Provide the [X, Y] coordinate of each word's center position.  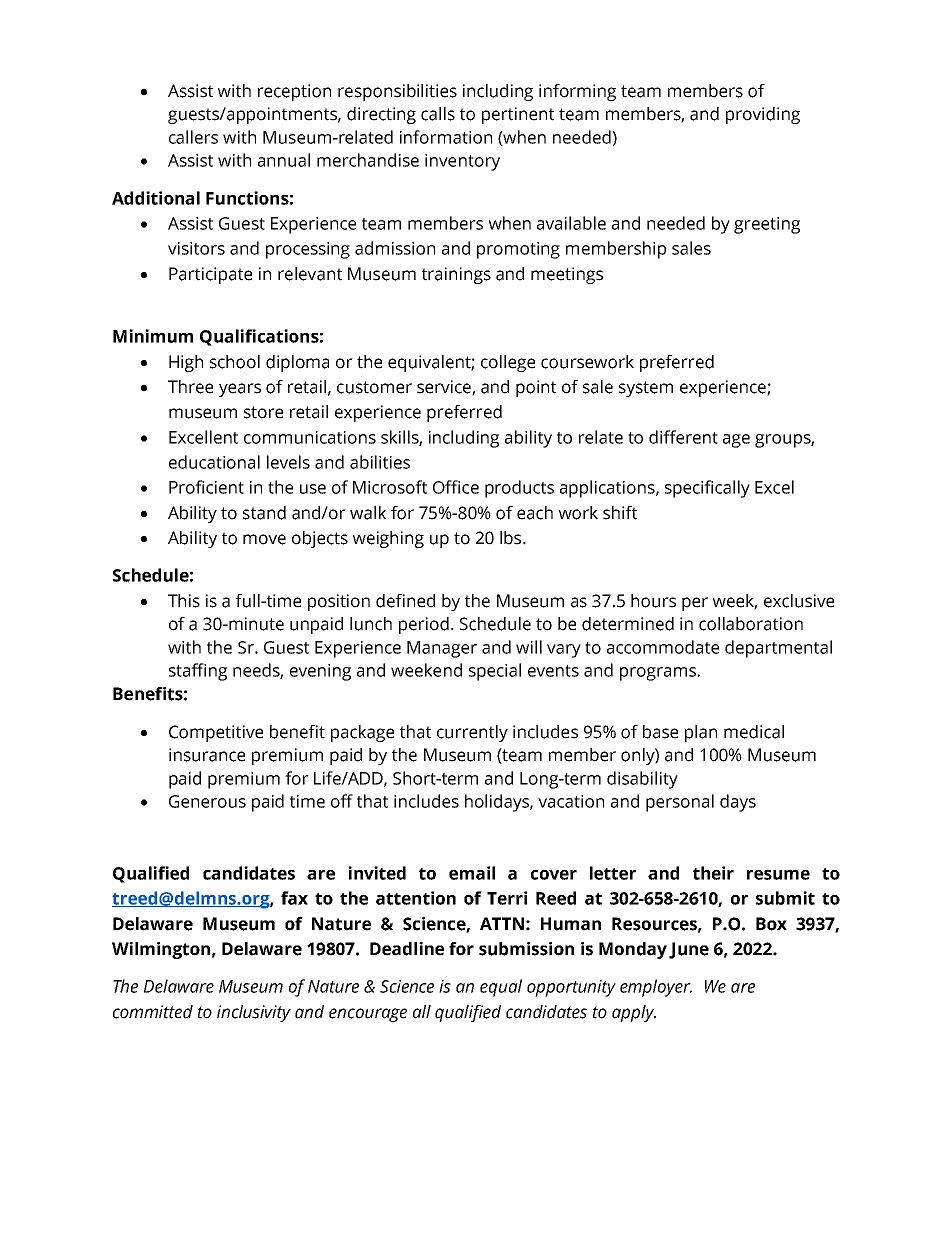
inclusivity [254, 1013]
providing [763, 115]
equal [501, 988]
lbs [512, 538]
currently [472, 733]
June [689, 950]
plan [701, 733]
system [646, 389]
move [264, 539]
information [446, 137]
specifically [707, 489]
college [508, 363]
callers [193, 137]
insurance [207, 755]
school [235, 362]
